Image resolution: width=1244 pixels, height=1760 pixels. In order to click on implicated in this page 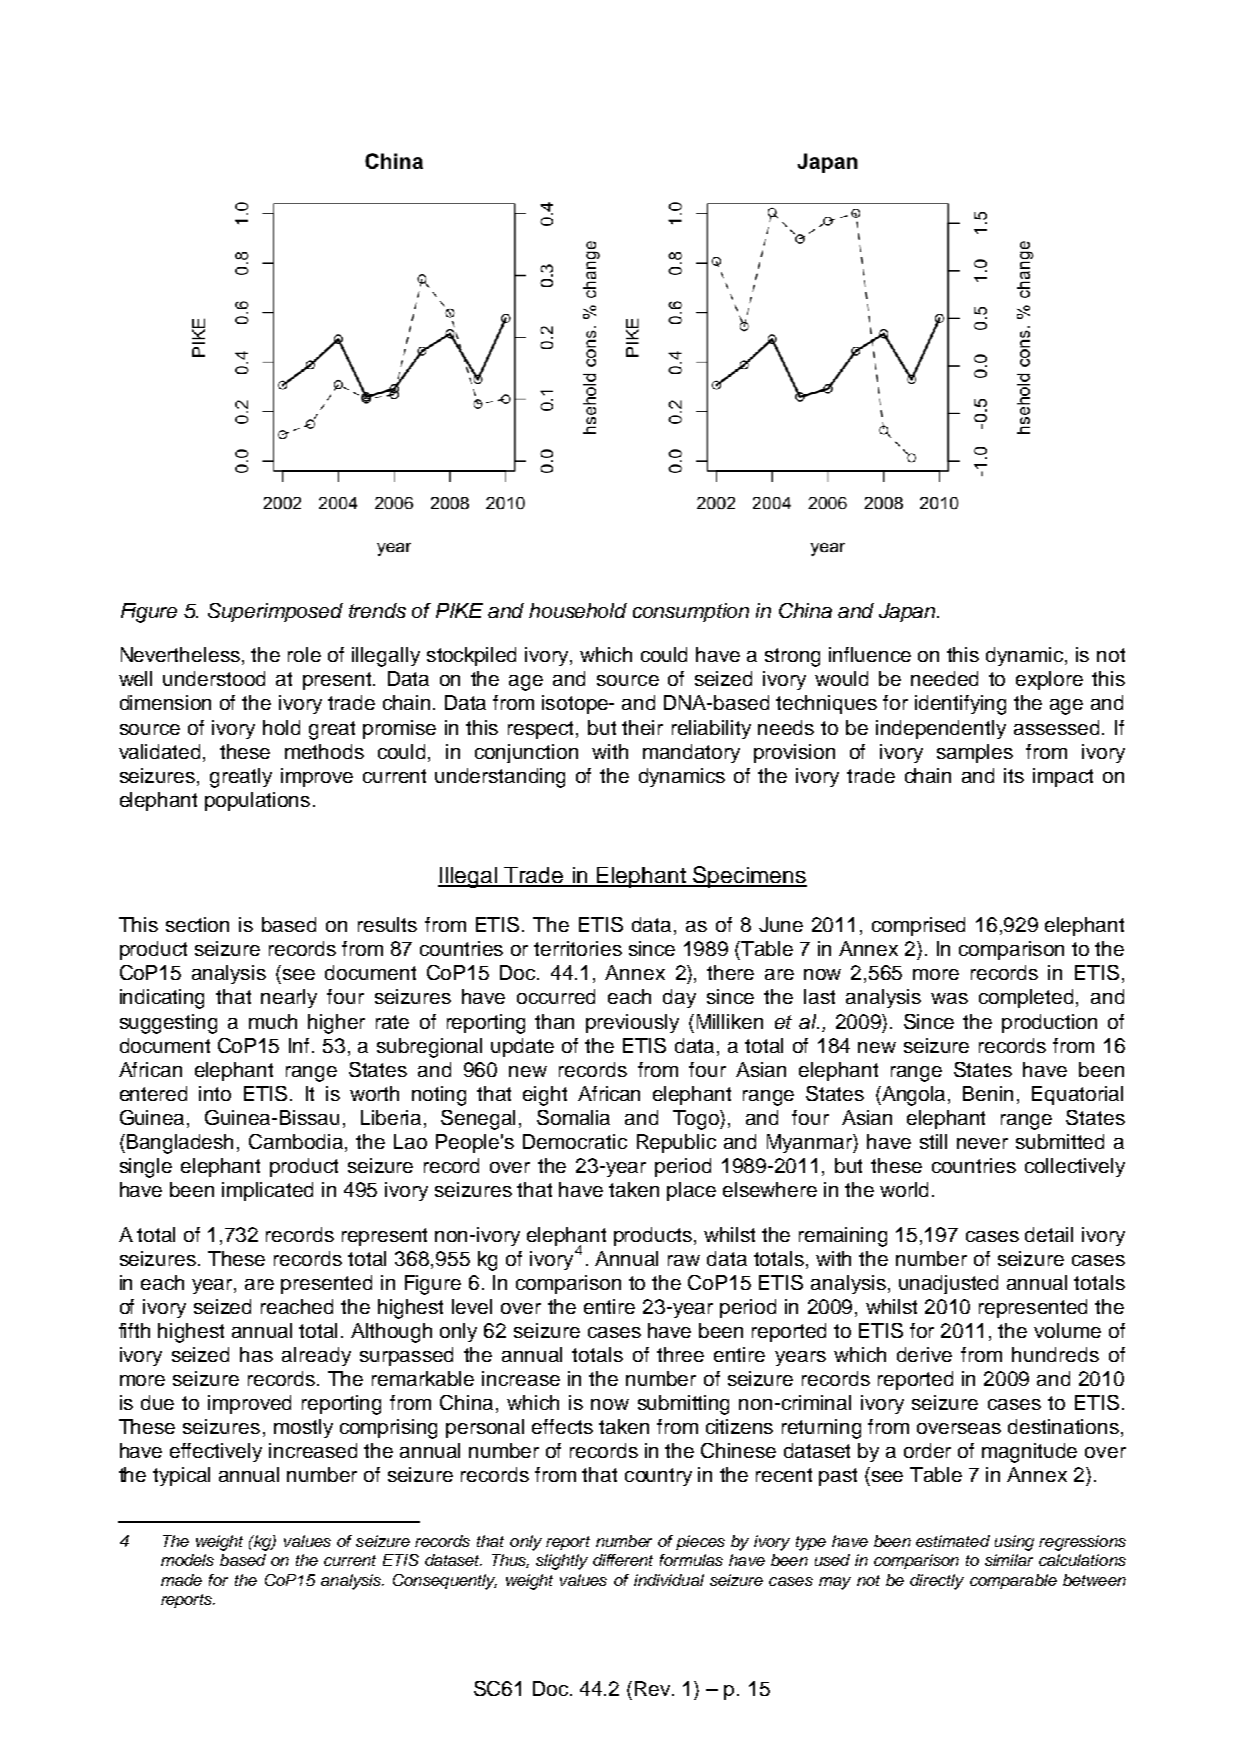, I will do `click(267, 1191)`.
